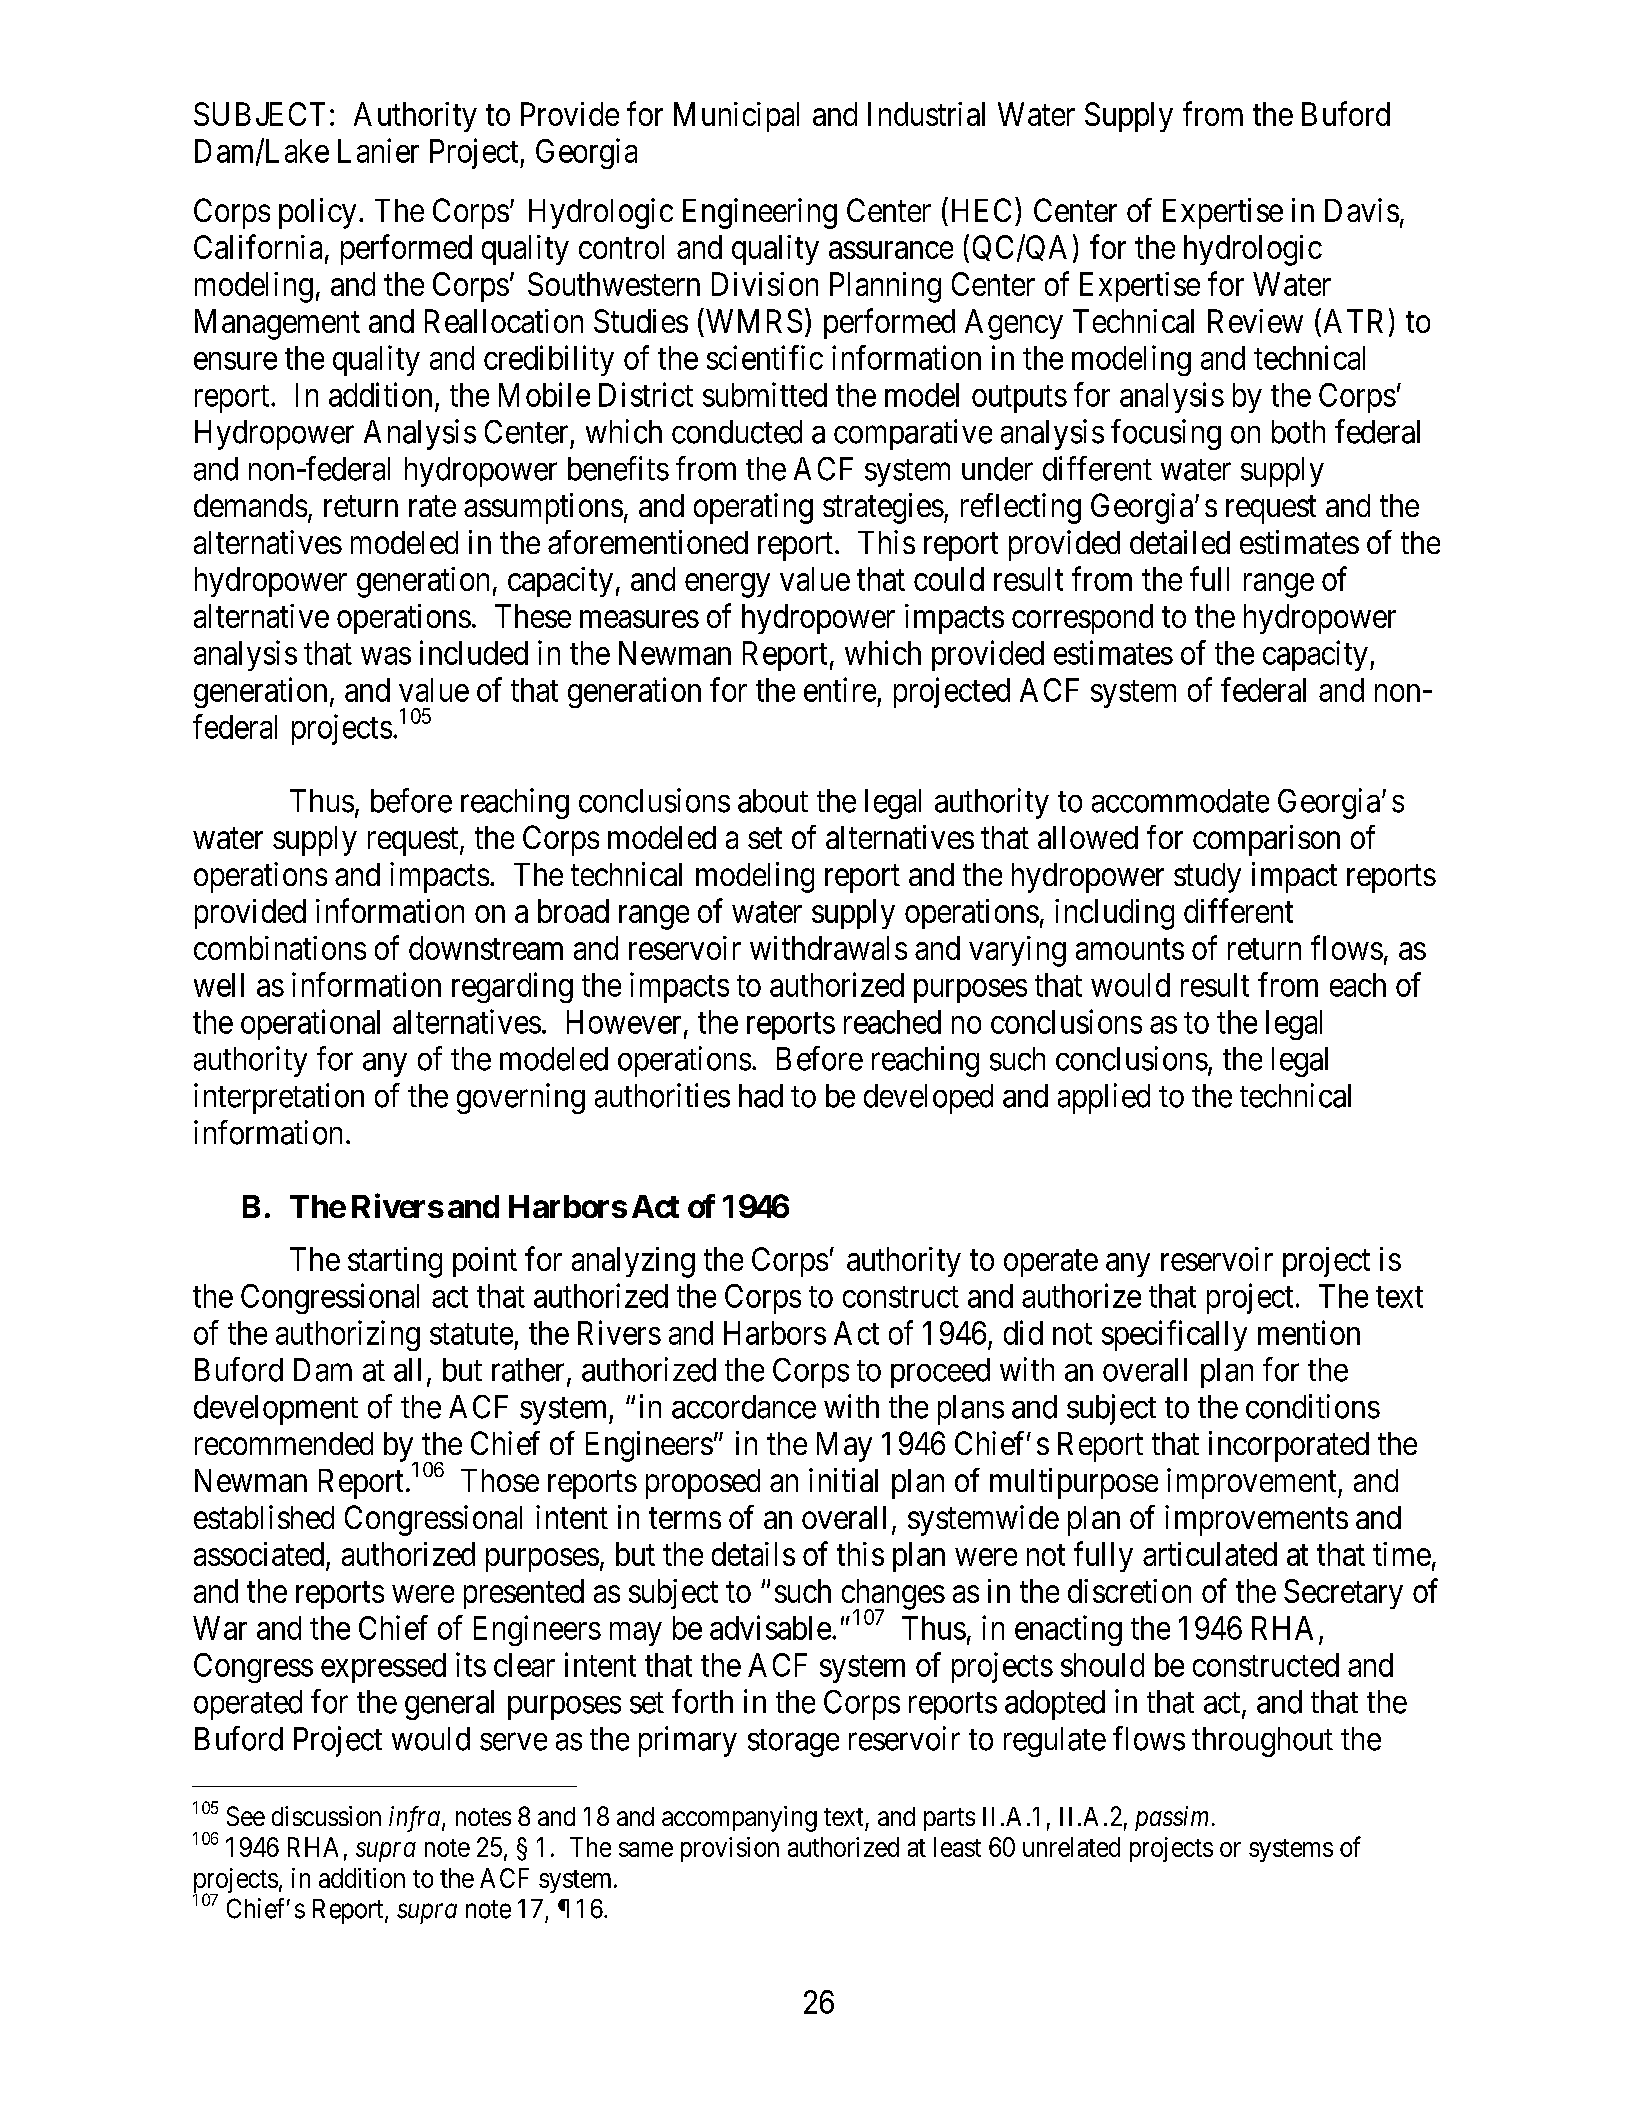 This screenshot has height=2117, width=1636. Describe the element at coordinates (793, 1743) in the screenshot. I see `storage` at that location.
